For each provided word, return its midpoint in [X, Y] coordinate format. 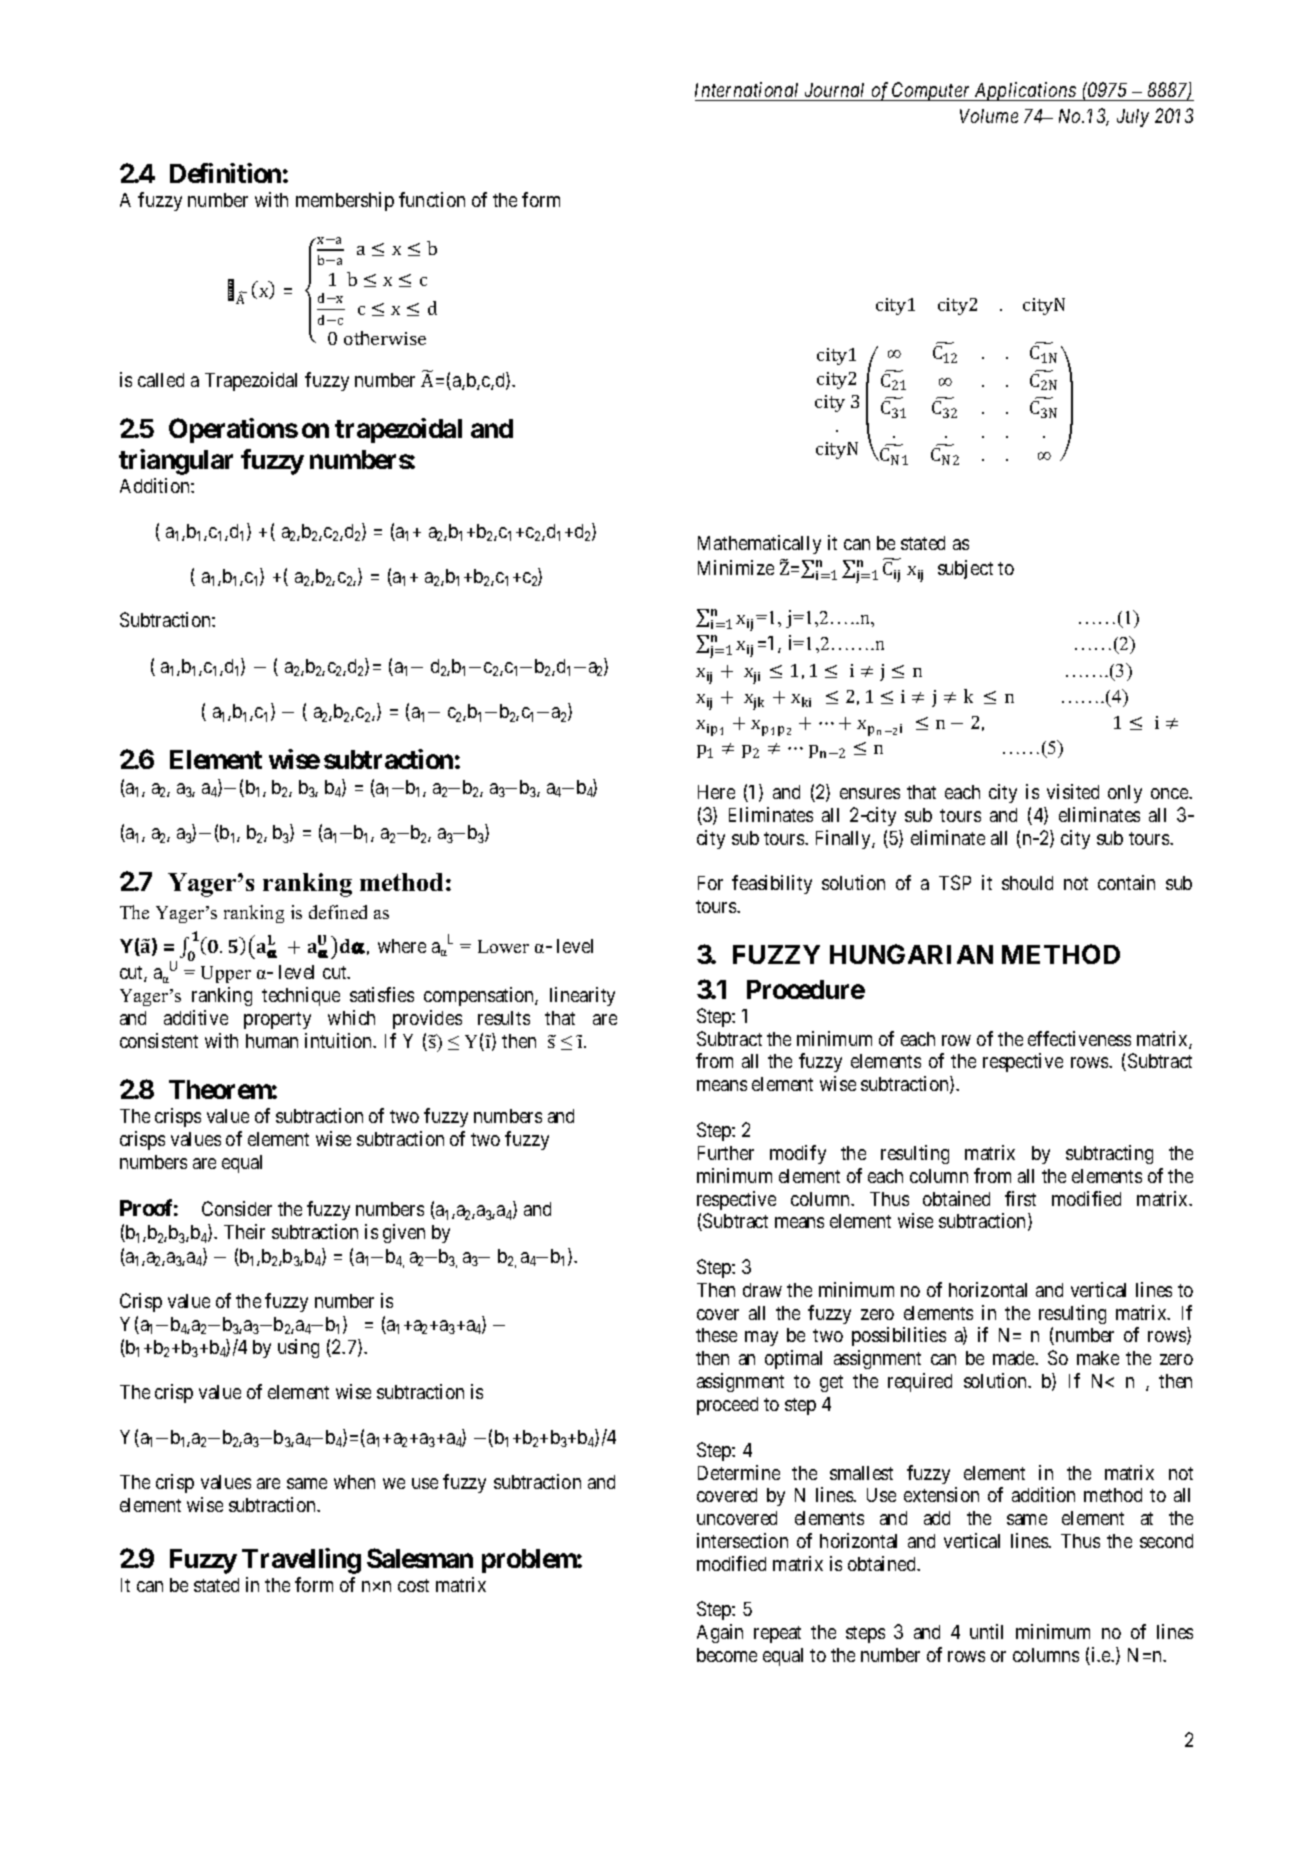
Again [720, 1633]
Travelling [301, 1561]
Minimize [736, 567]
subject [965, 569]
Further [726, 1153]
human [272, 1041]
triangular [176, 462]
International [746, 89]
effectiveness [1079, 1038]
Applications [1025, 91]
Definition [225, 173]
